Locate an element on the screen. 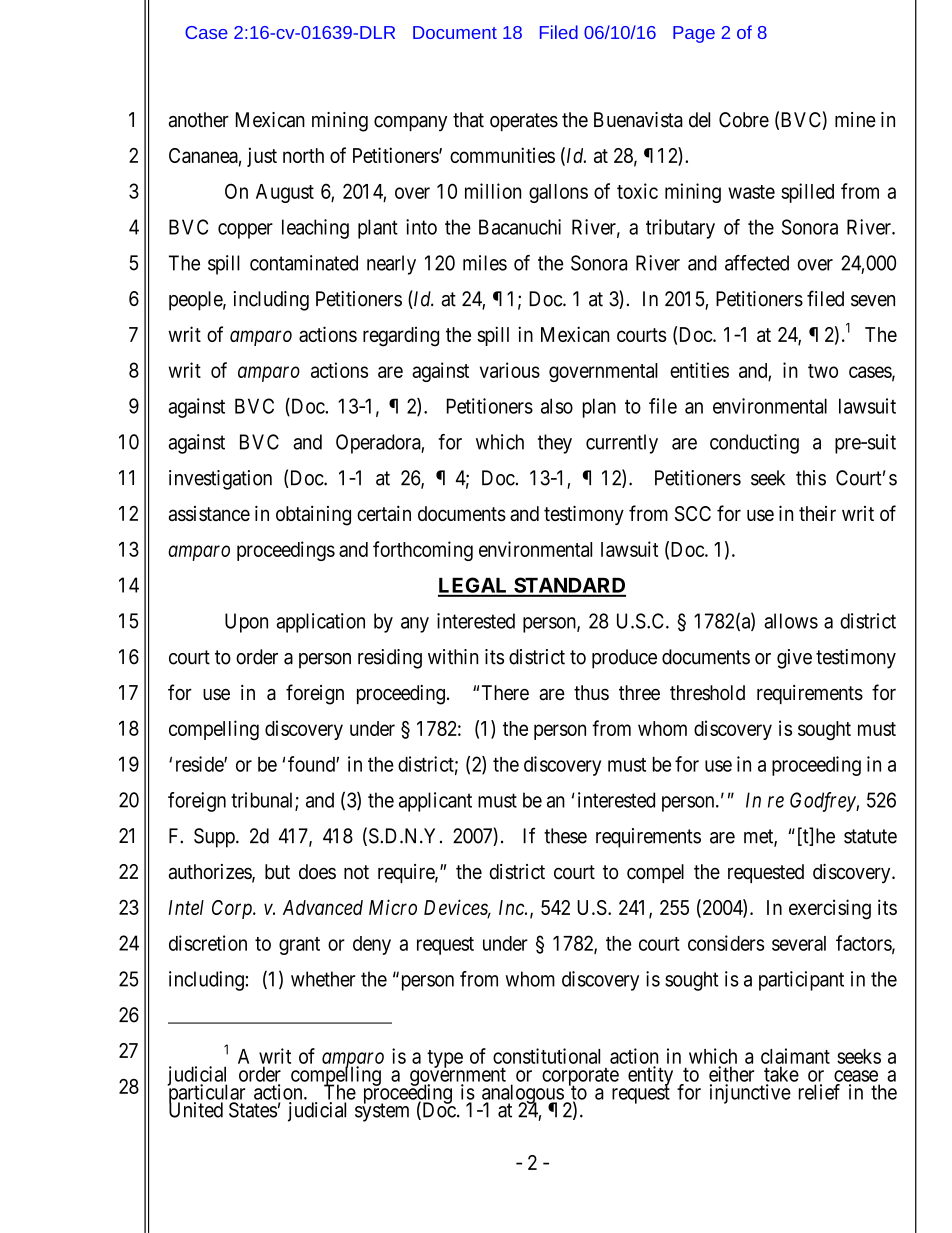 The width and height of the screenshot is (952, 1233). Upon is located at coordinates (246, 623).
